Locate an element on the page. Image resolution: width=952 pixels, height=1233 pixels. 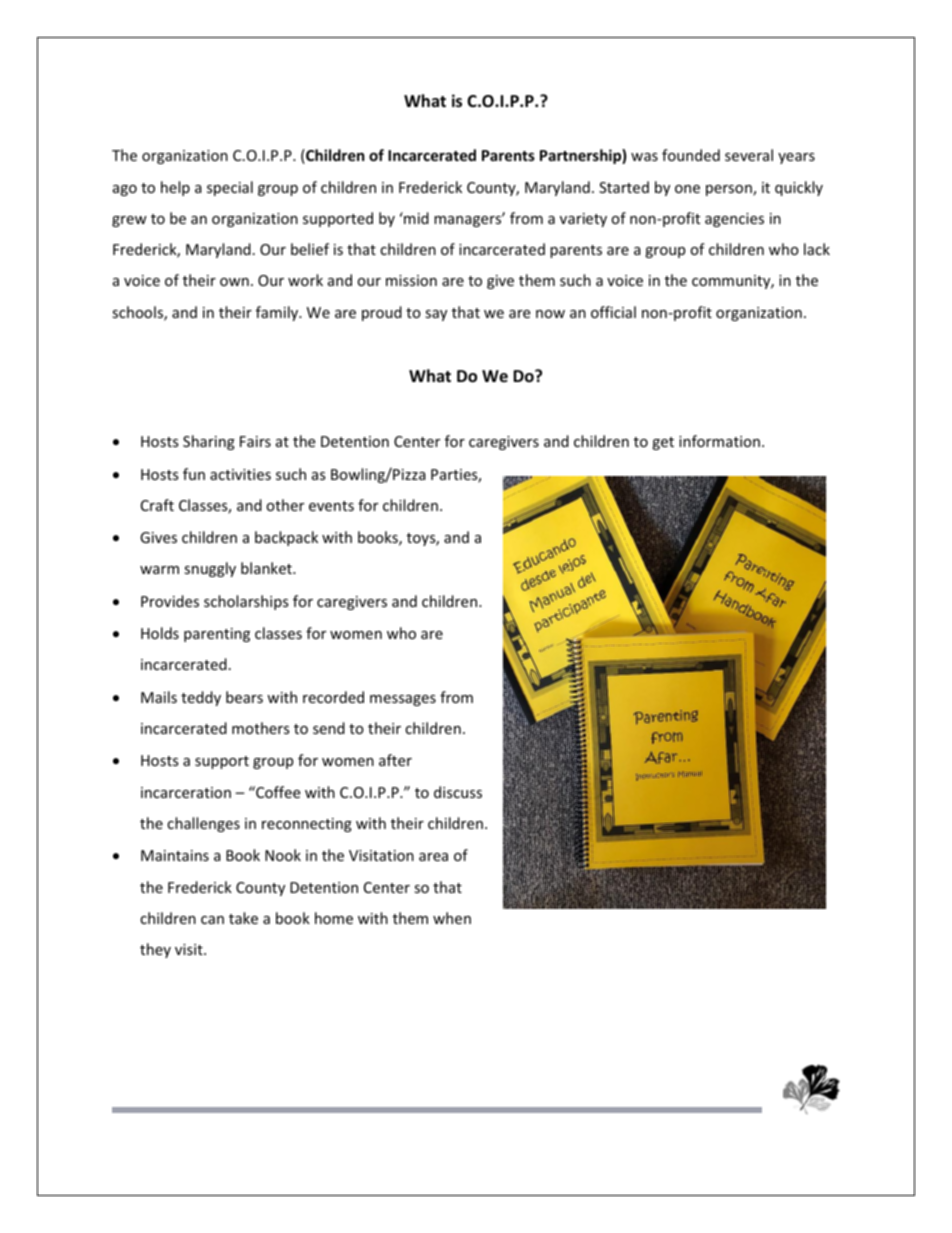
snuggly is located at coordinates (210, 569).
